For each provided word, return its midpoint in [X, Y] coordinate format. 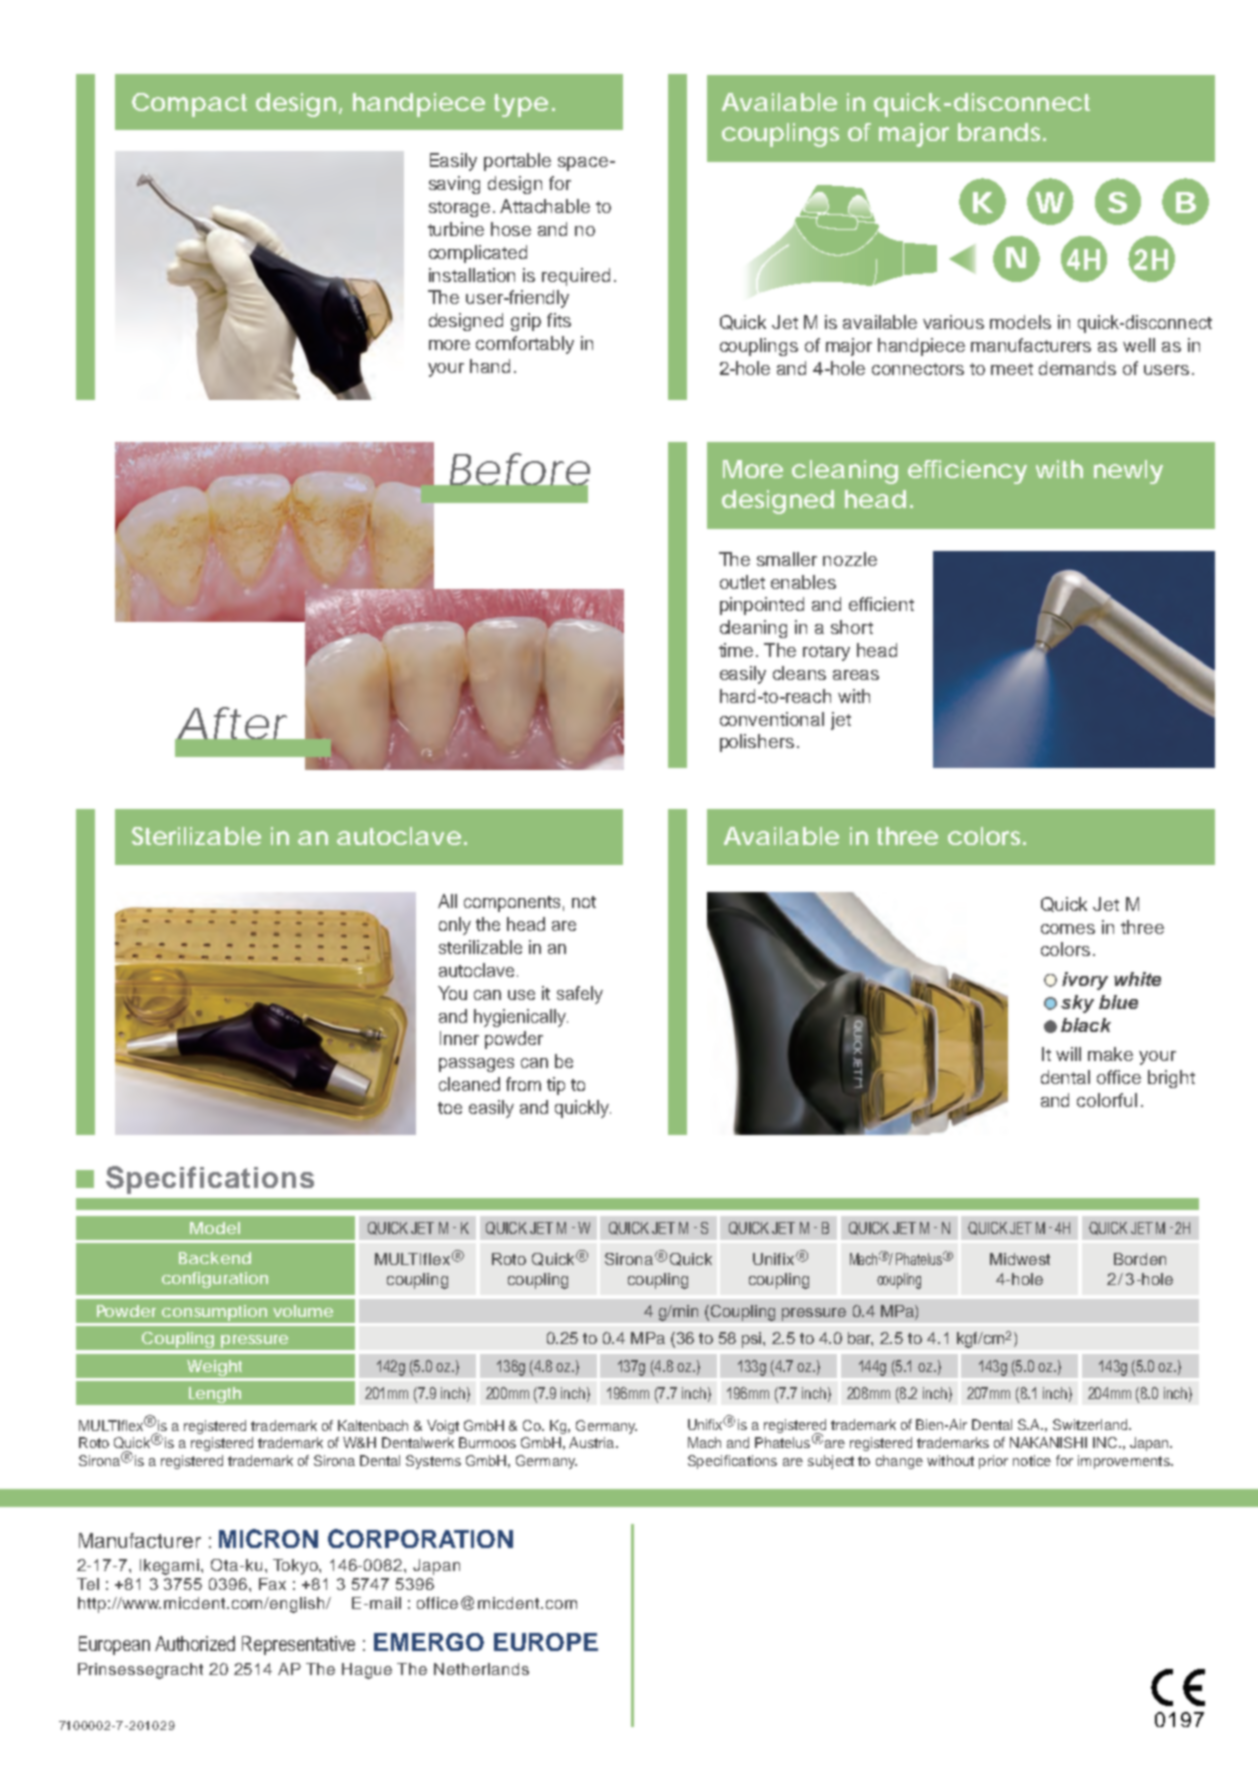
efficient [881, 604]
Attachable [545, 206]
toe [450, 1108]
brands [1002, 132]
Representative [298, 1645]
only [455, 926]
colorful [1107, 1100]
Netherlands [481, 1669]
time [736, 650]
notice [1032, 1460]
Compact [189, 105]
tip [556, 1086]
